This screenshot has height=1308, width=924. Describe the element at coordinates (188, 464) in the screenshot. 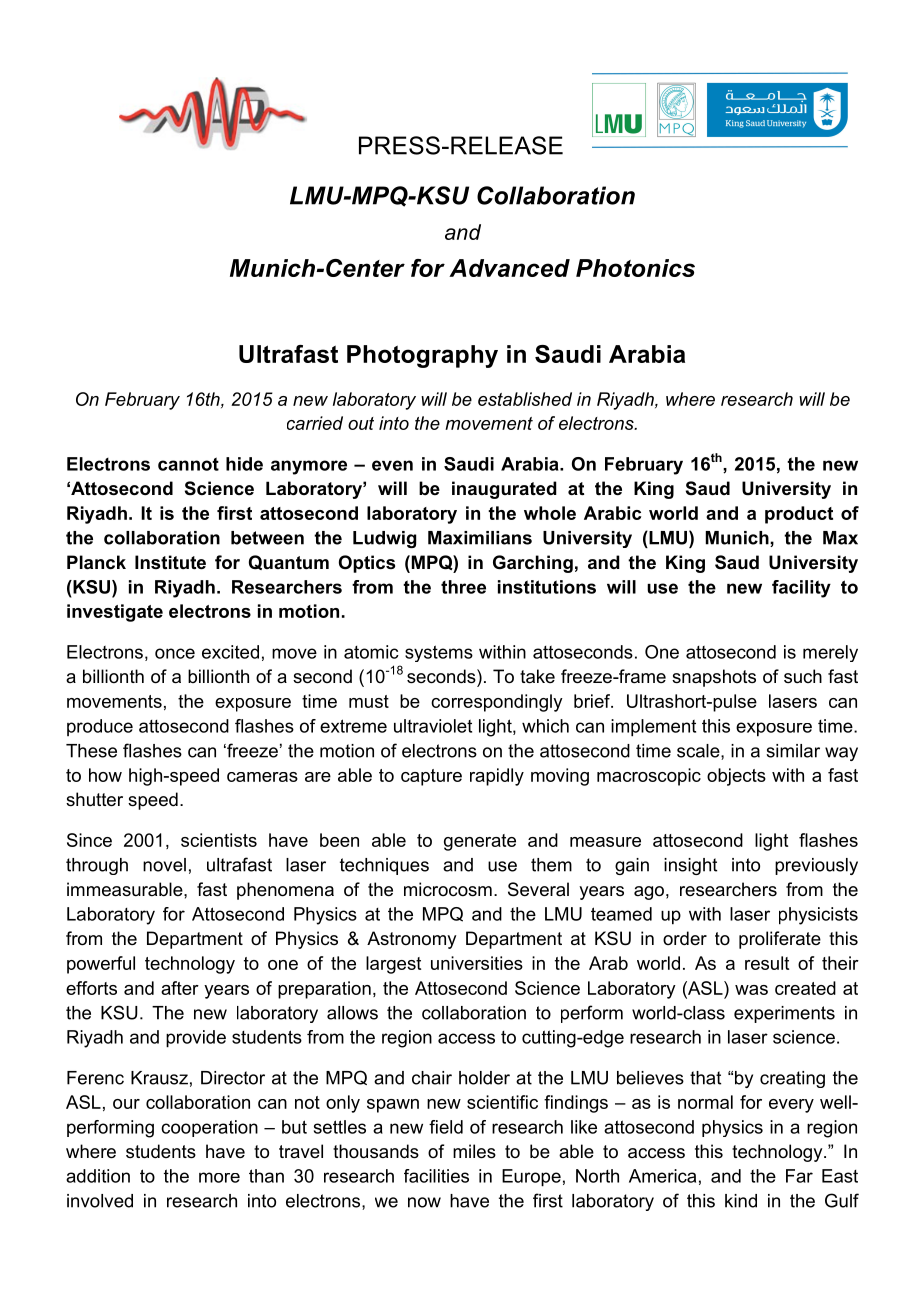

I see `cannot` at that location.
